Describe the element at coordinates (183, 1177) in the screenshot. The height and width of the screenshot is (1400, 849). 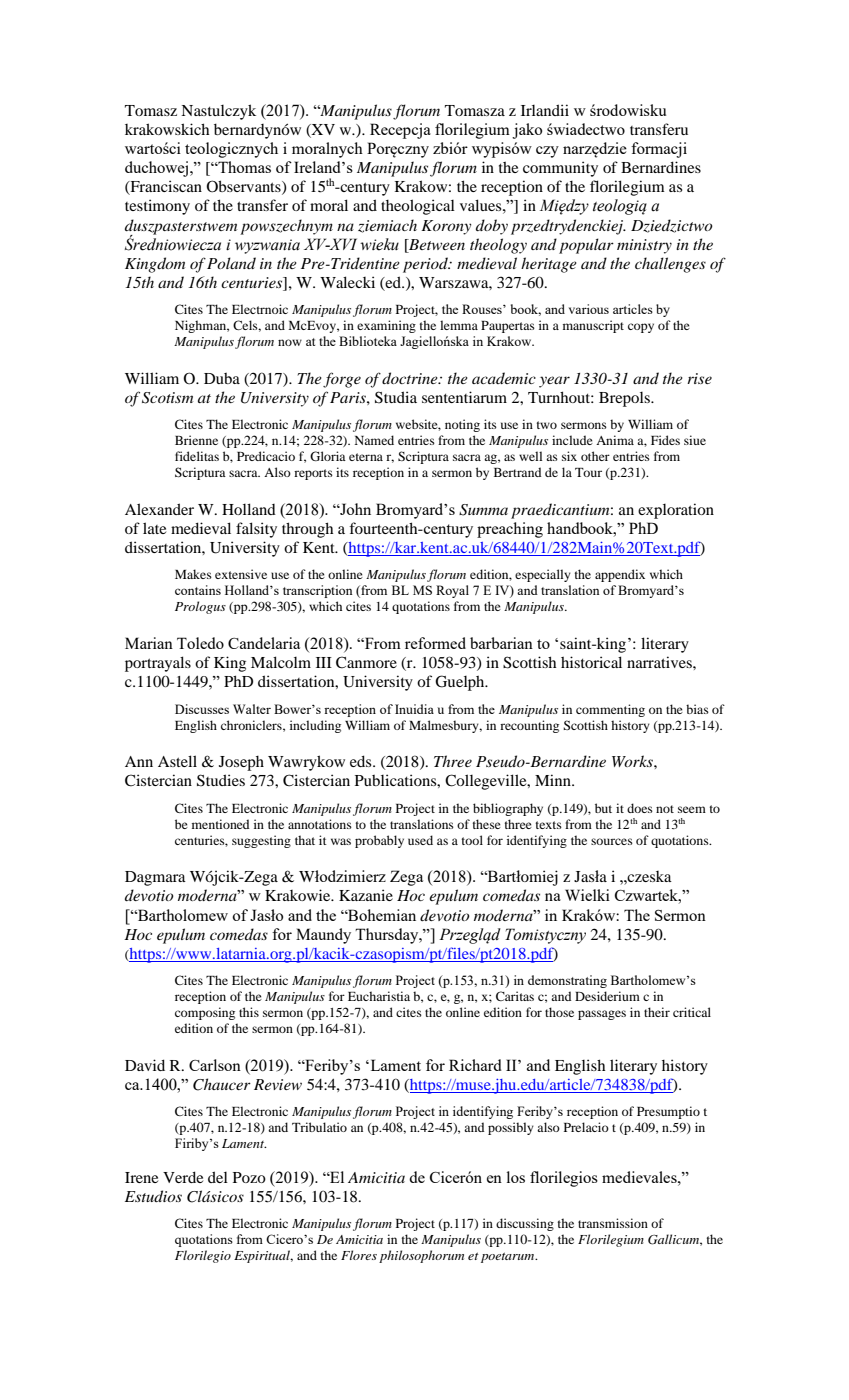
I see `Verde` at that location.
